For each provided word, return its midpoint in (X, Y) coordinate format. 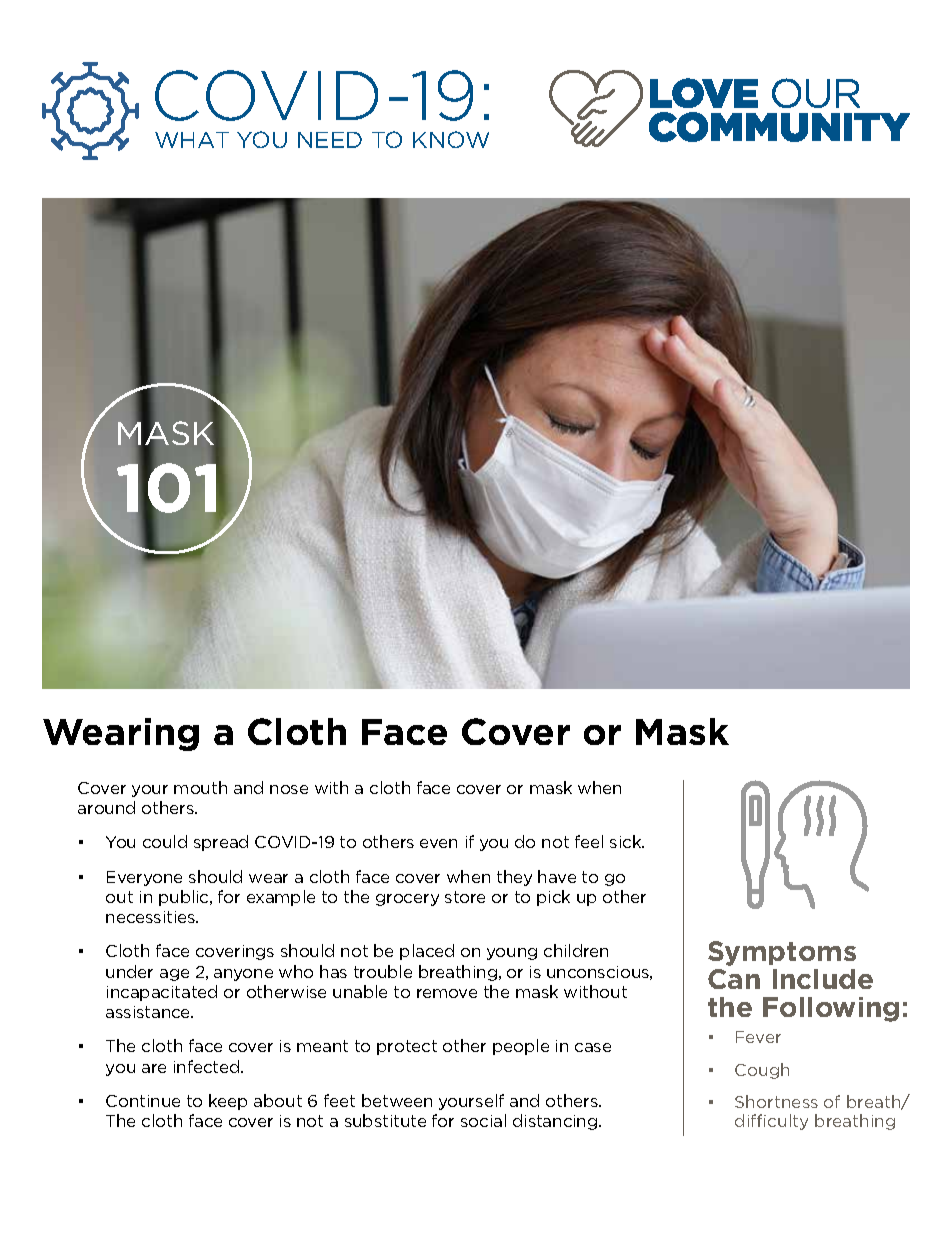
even (438, 843)
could (165, 841)
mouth (200, 787)
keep (228, 1102)
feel (589, 841)
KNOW (451, 139)
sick (627, 841)
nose (289, 789)
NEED (330, 140)
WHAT (192, 140)
